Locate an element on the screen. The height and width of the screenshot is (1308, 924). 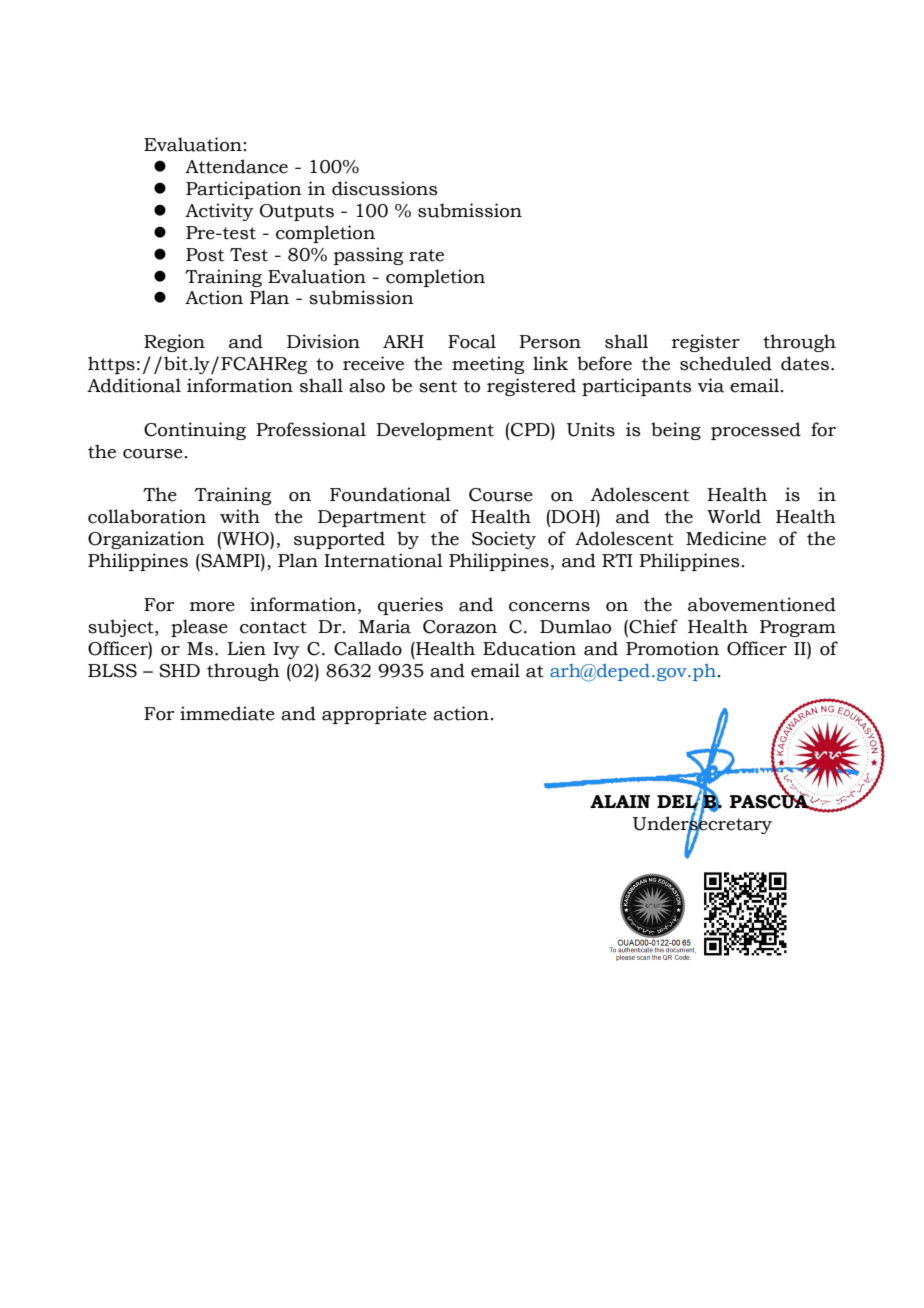
Region is located at coordinates (174, 343).
